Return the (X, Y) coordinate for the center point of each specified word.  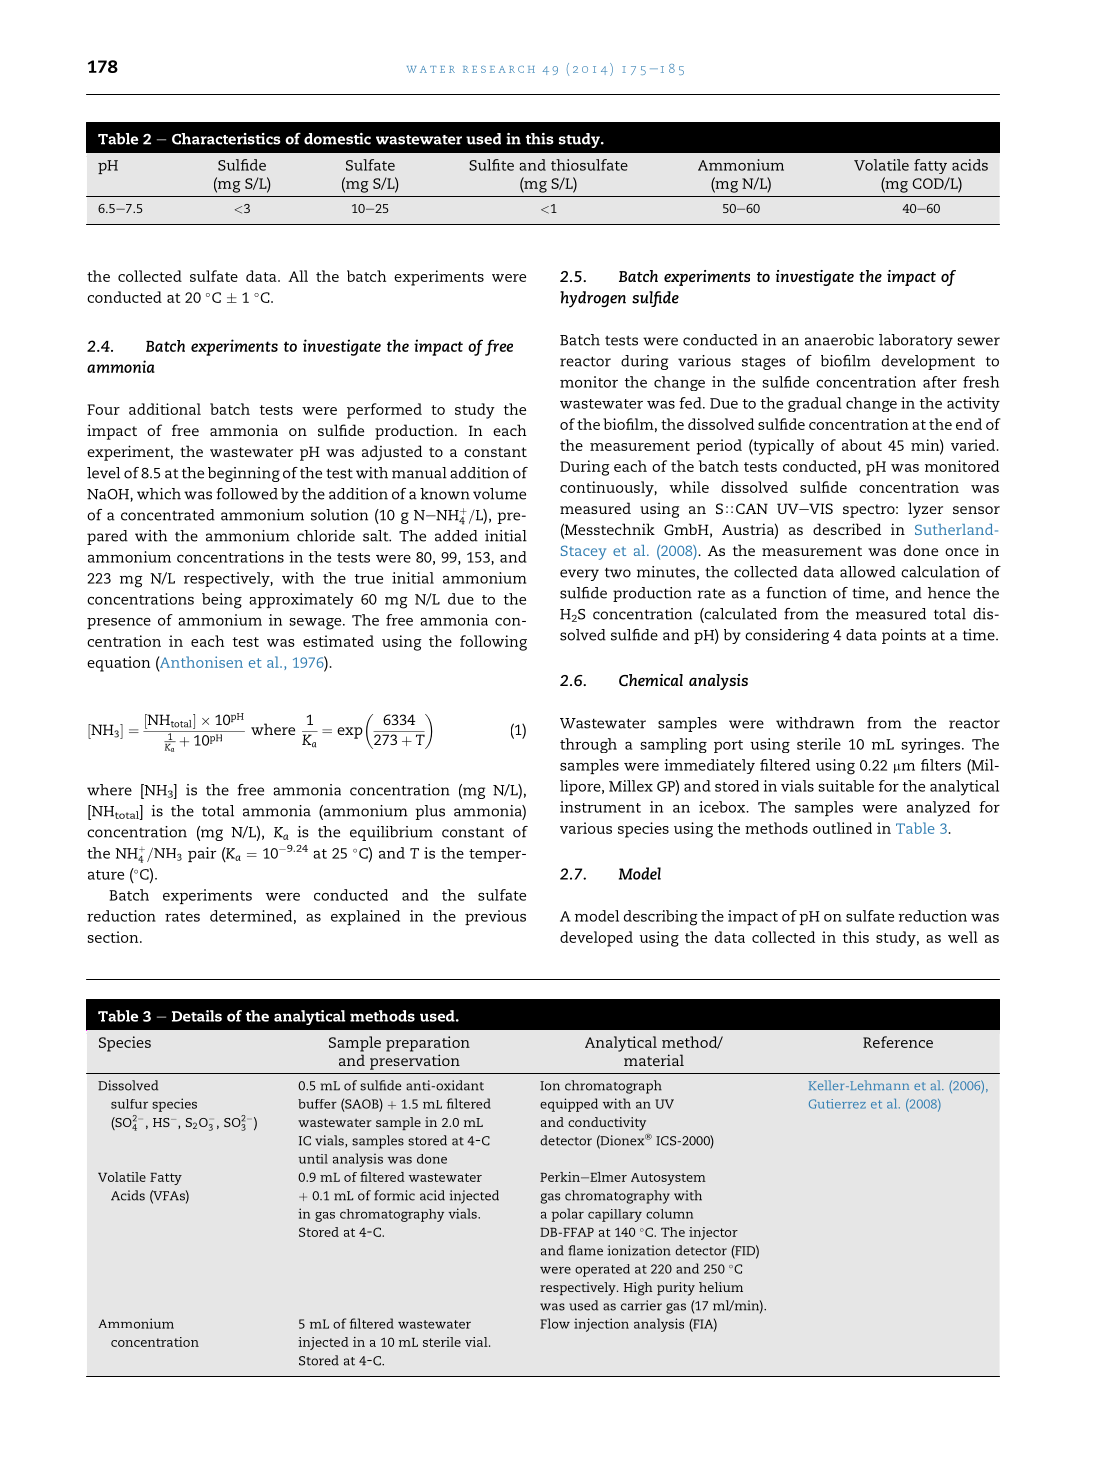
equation (118, 664)
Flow (555, 1323)
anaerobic (839, 340)
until (313, 1159)
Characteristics (226, 139)
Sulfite (491, 165)
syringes (932, 745)
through (588, 745)
